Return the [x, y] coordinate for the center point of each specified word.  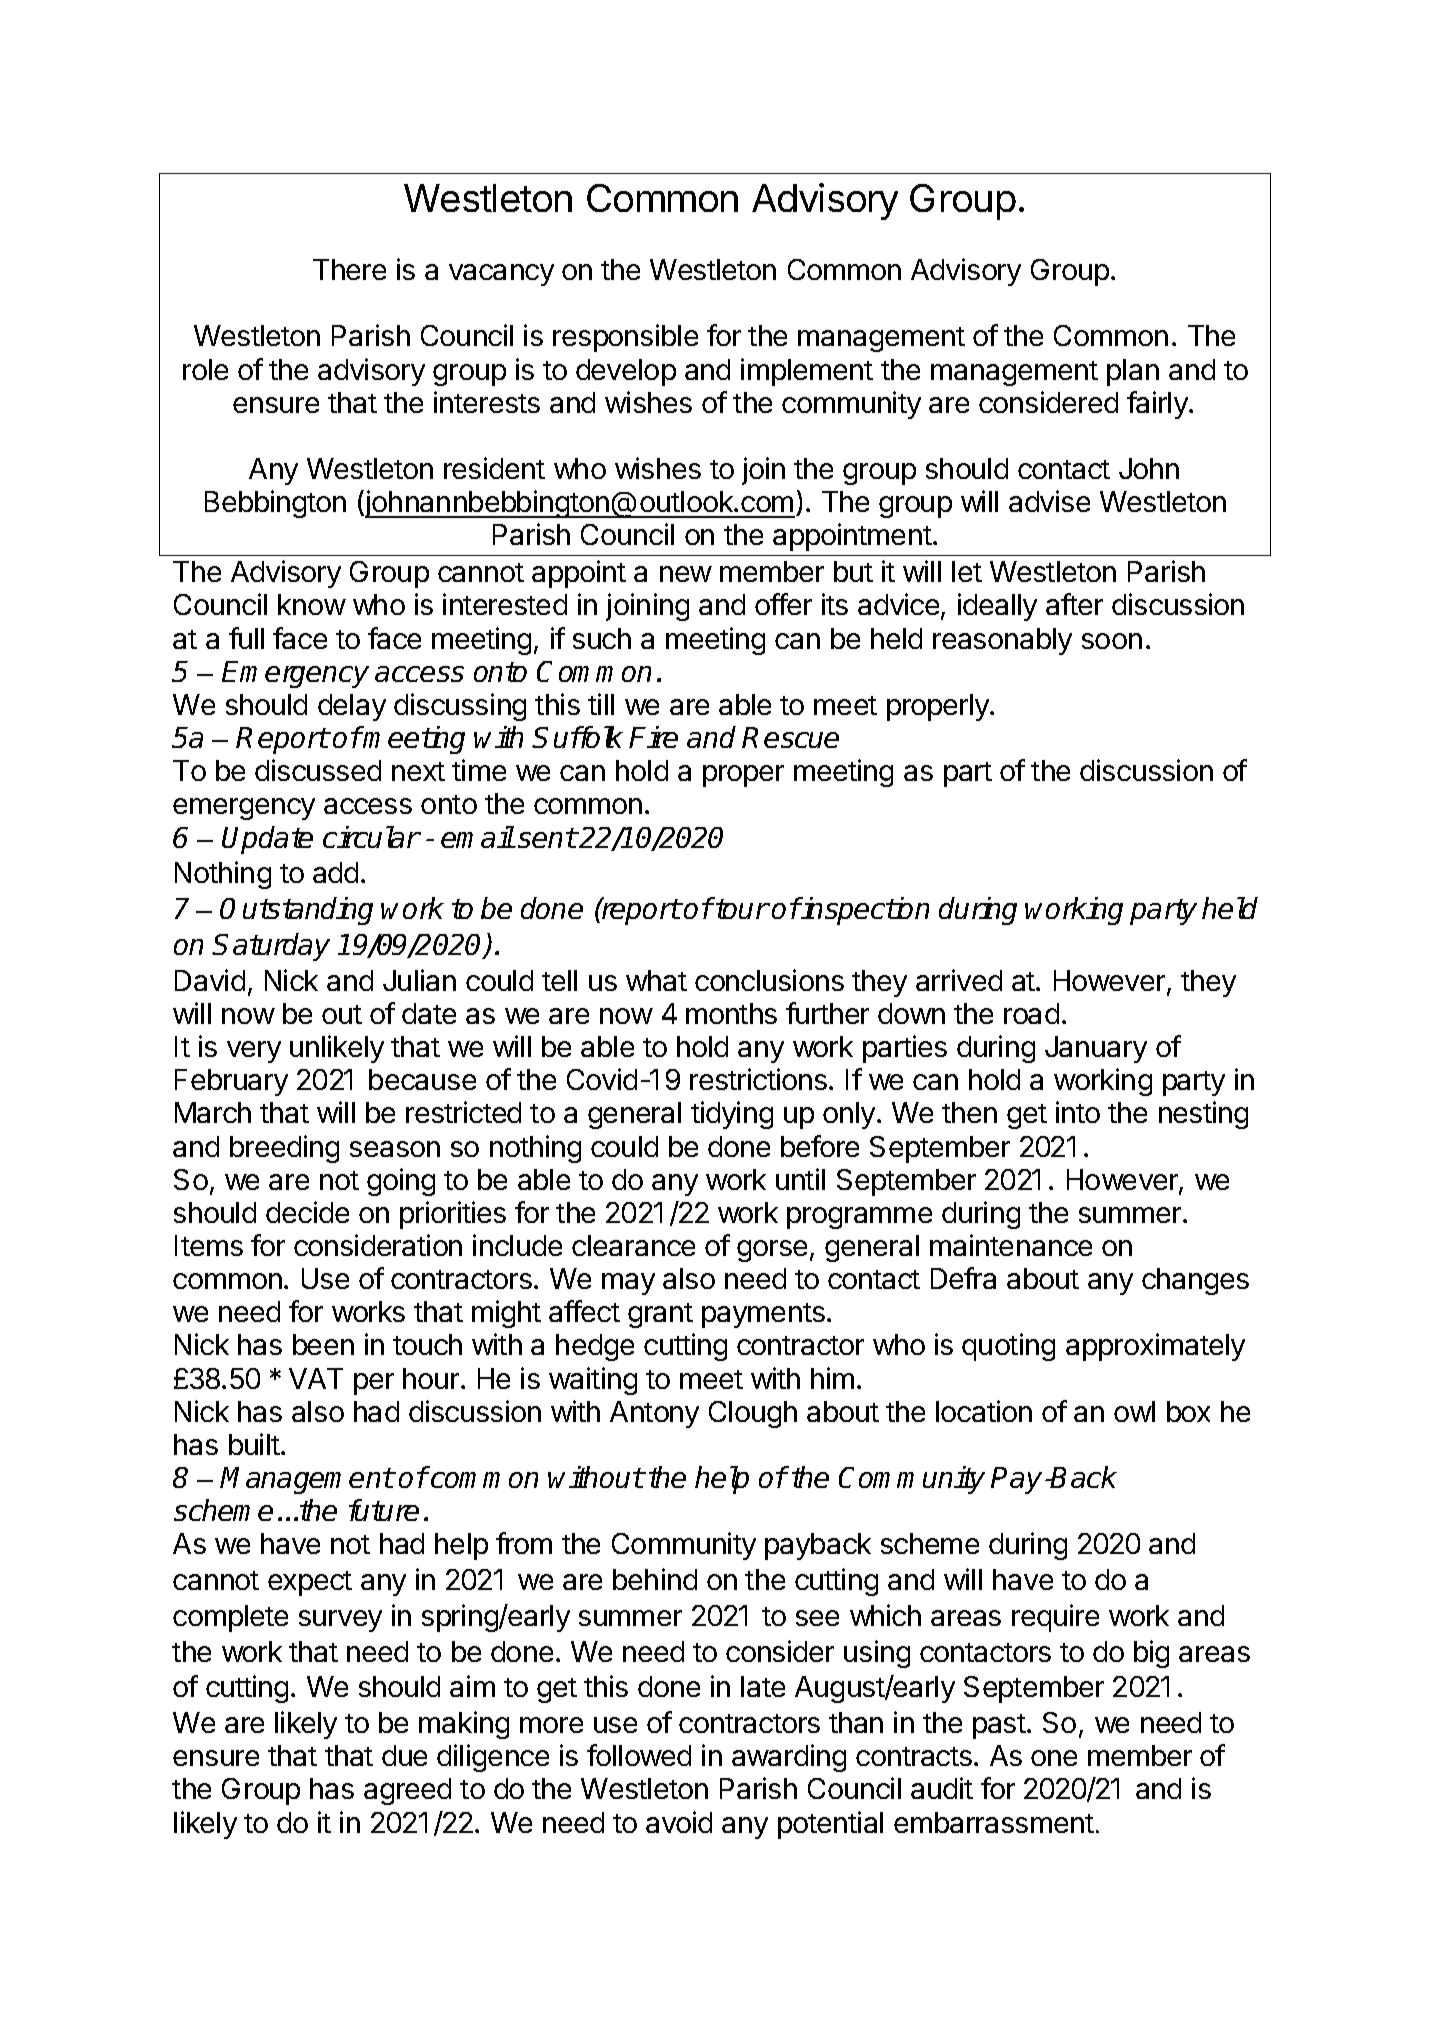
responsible [625, 338]
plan [1133, 372]
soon [1112, 641]
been [323, 1344]
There [349, 269]
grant [660, 1315]
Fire [653, 737]
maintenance [1011, 1245]
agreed [407, 1791]
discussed [318, 770]
